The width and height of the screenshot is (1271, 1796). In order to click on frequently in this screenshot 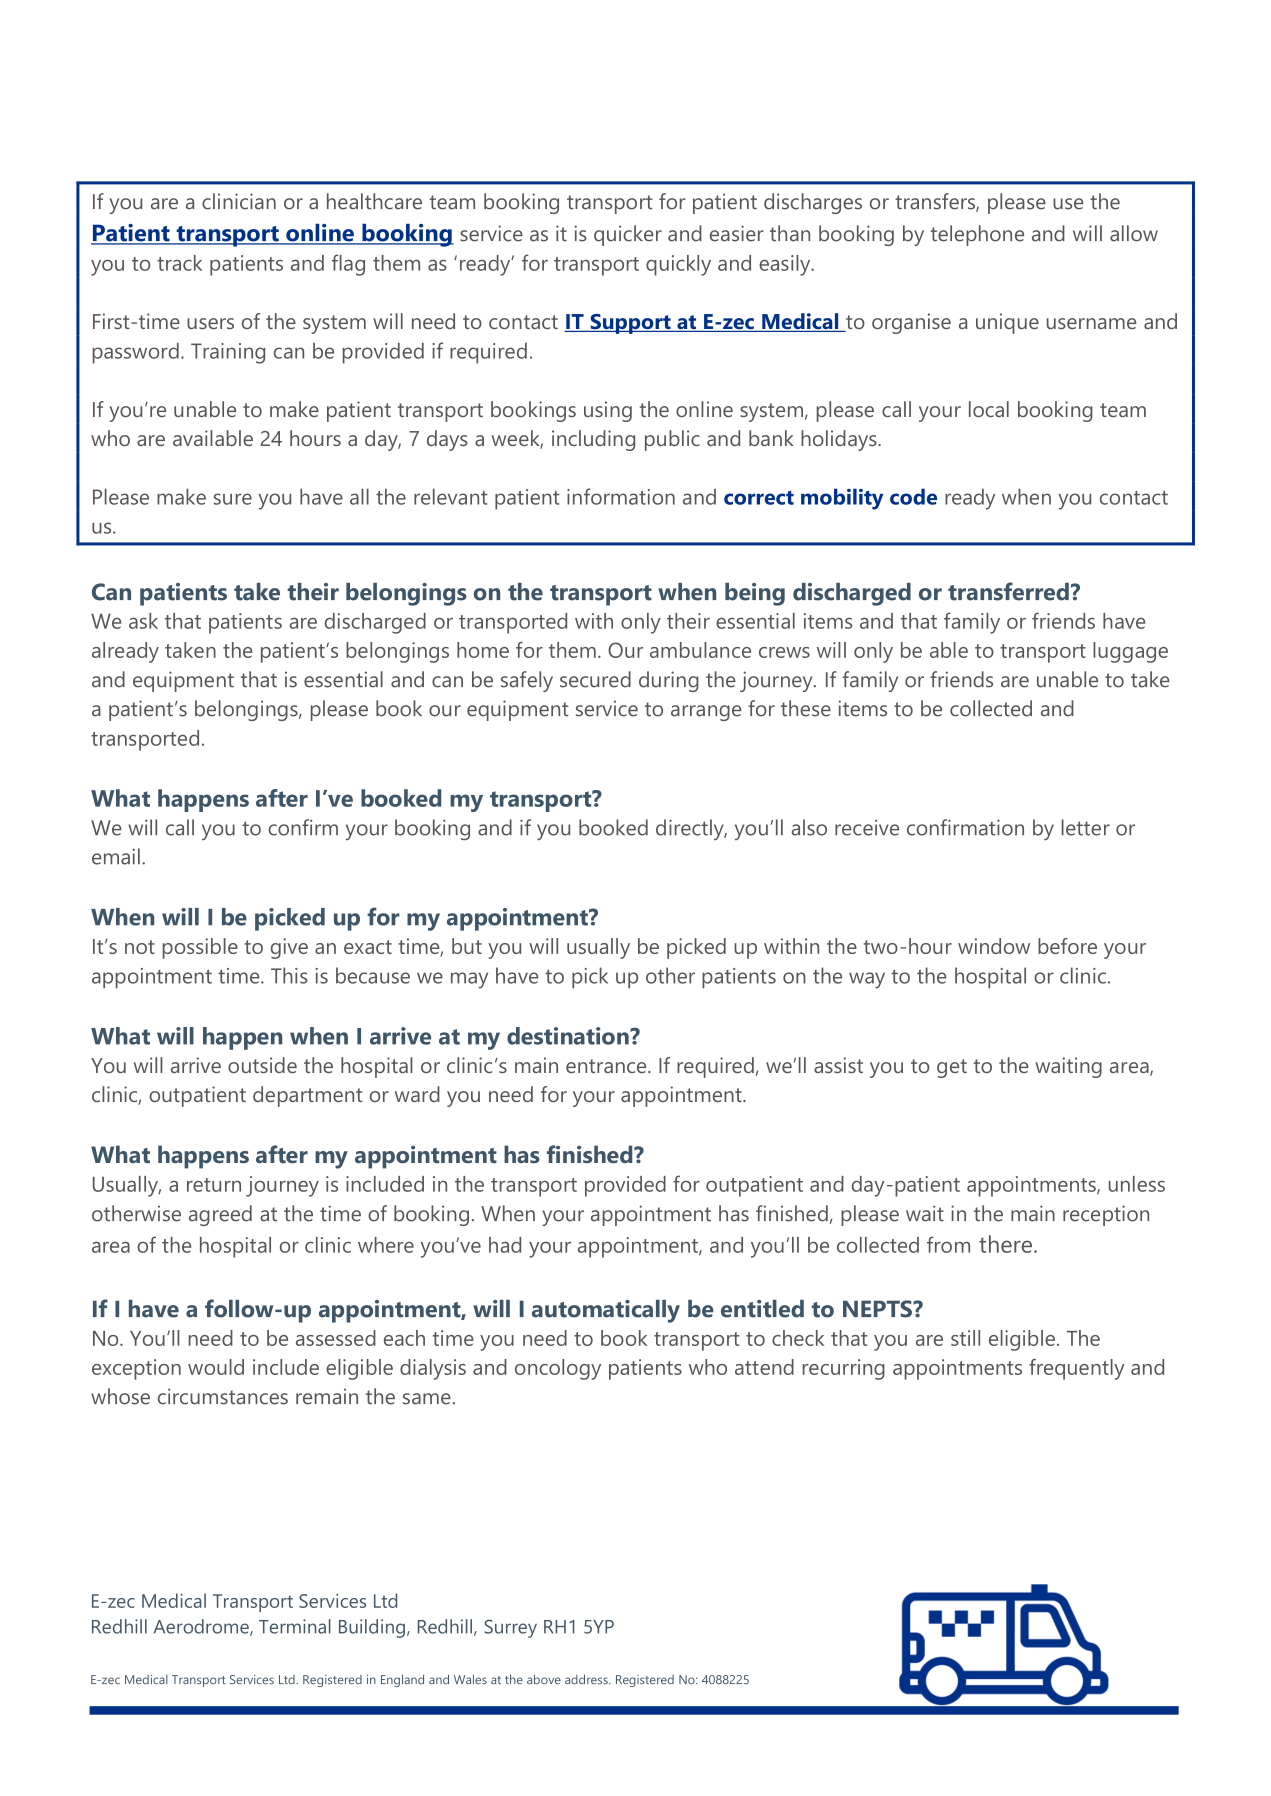, I will do `click(1076, 1369)`.
